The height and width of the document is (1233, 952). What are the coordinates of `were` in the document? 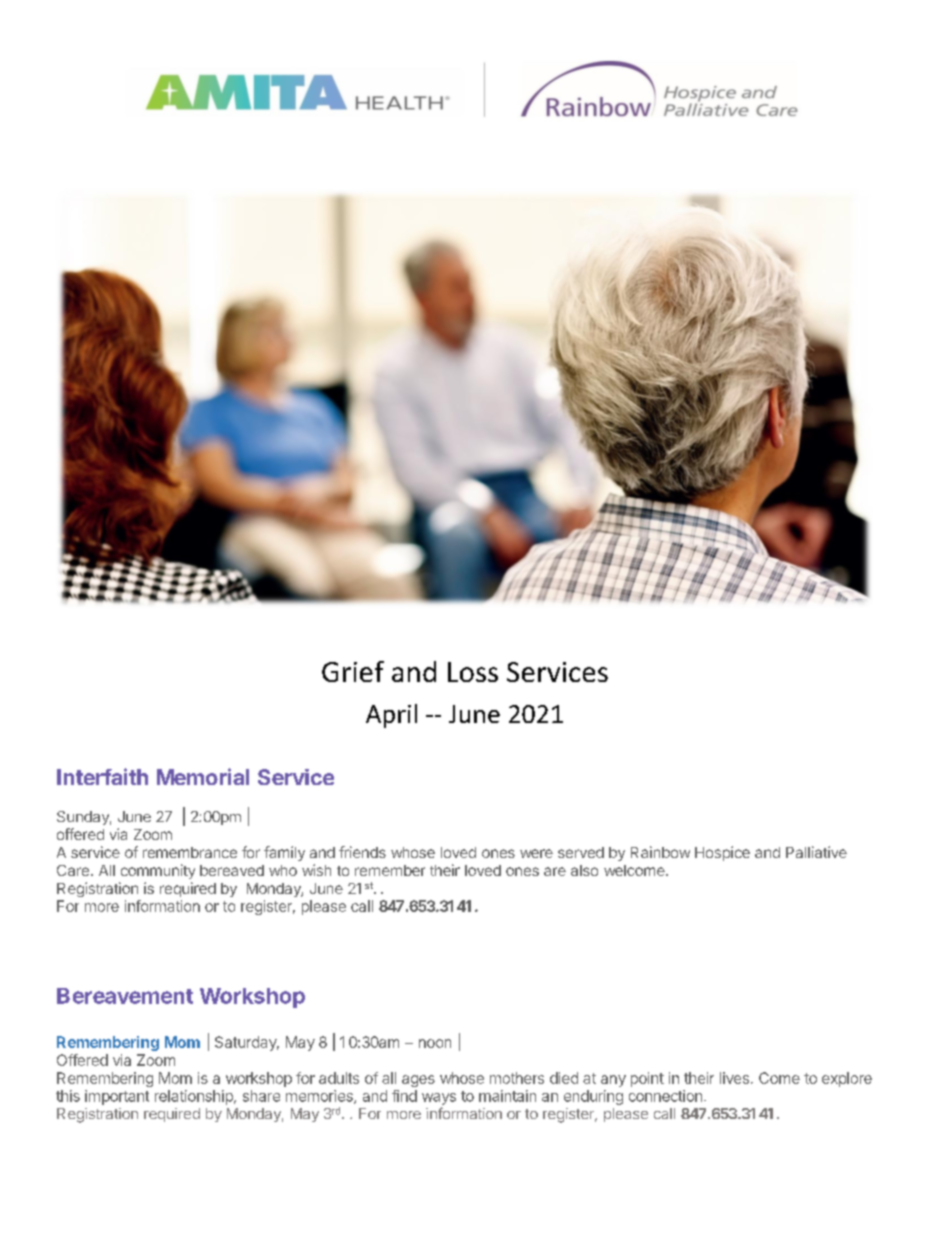 It's located at (536, 853).
